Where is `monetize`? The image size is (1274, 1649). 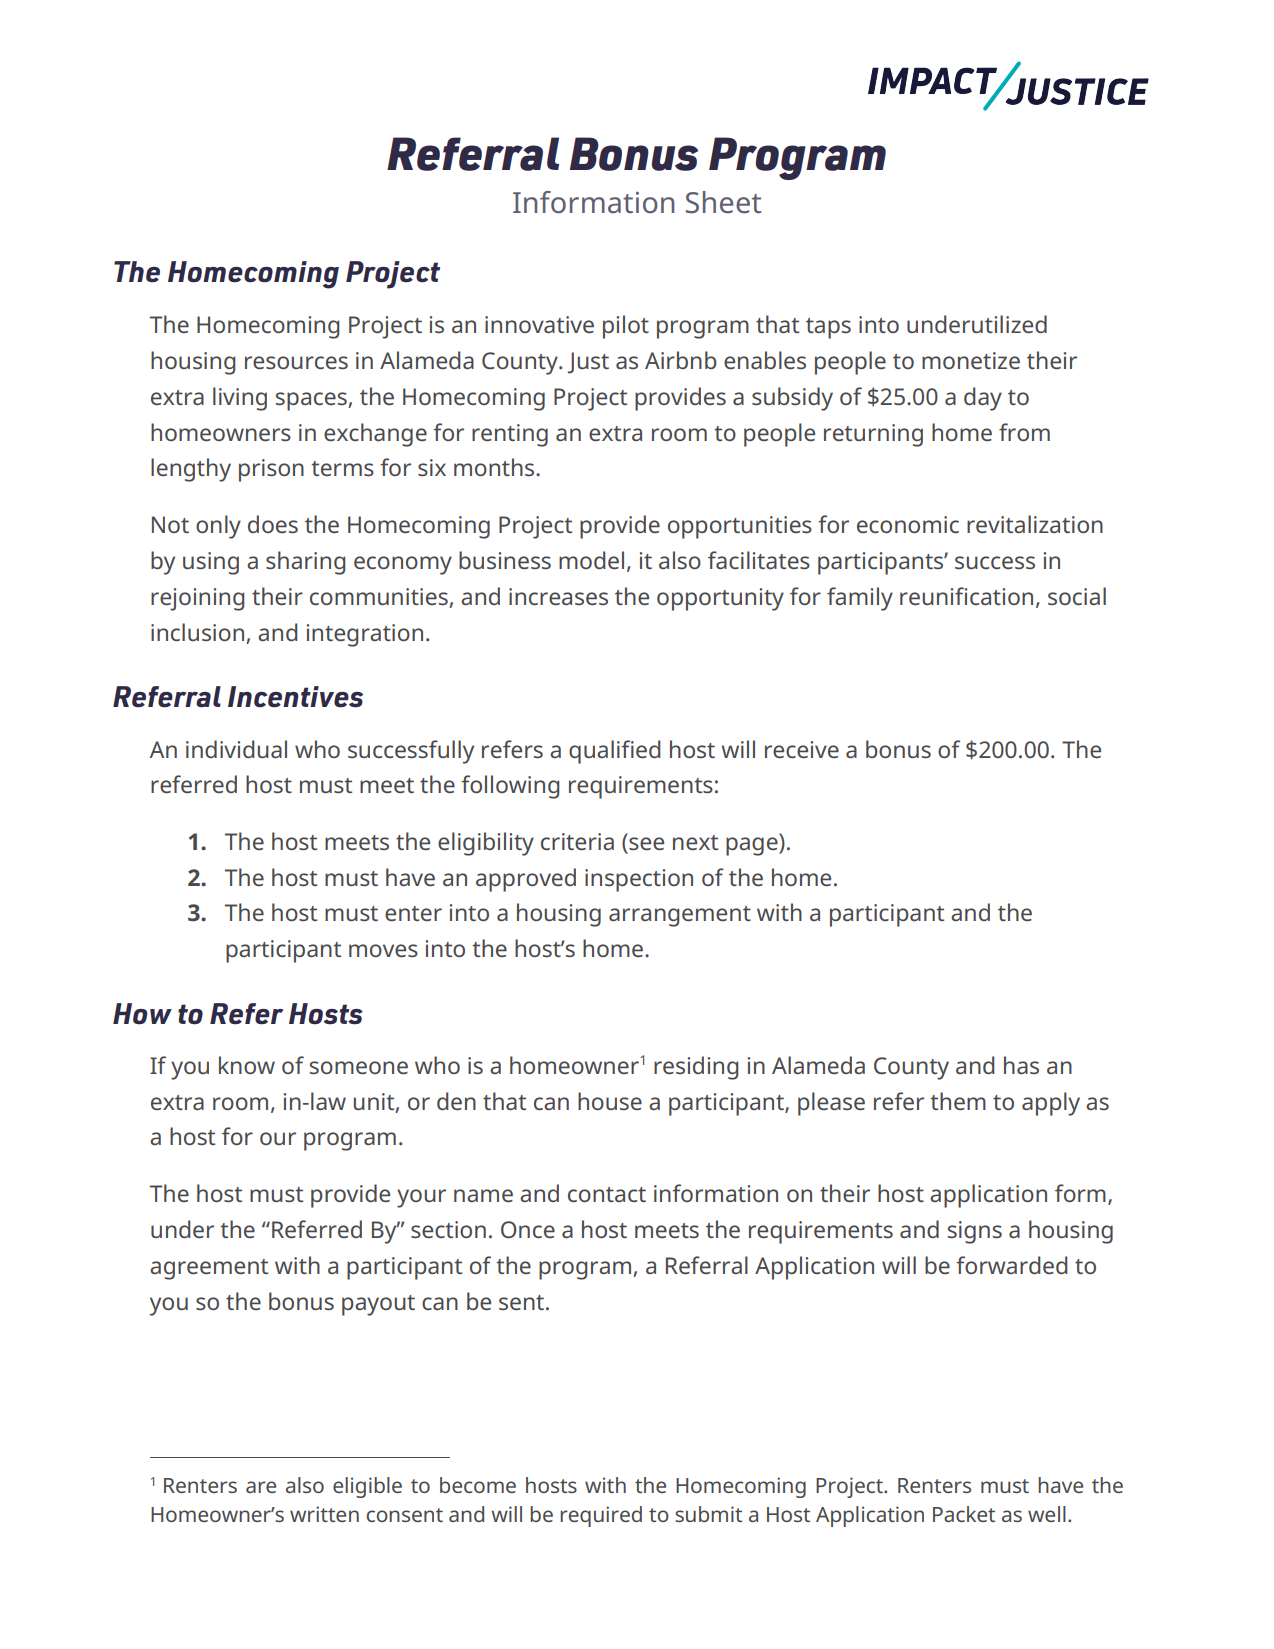 monetize is located at coordinates (971, 360).
